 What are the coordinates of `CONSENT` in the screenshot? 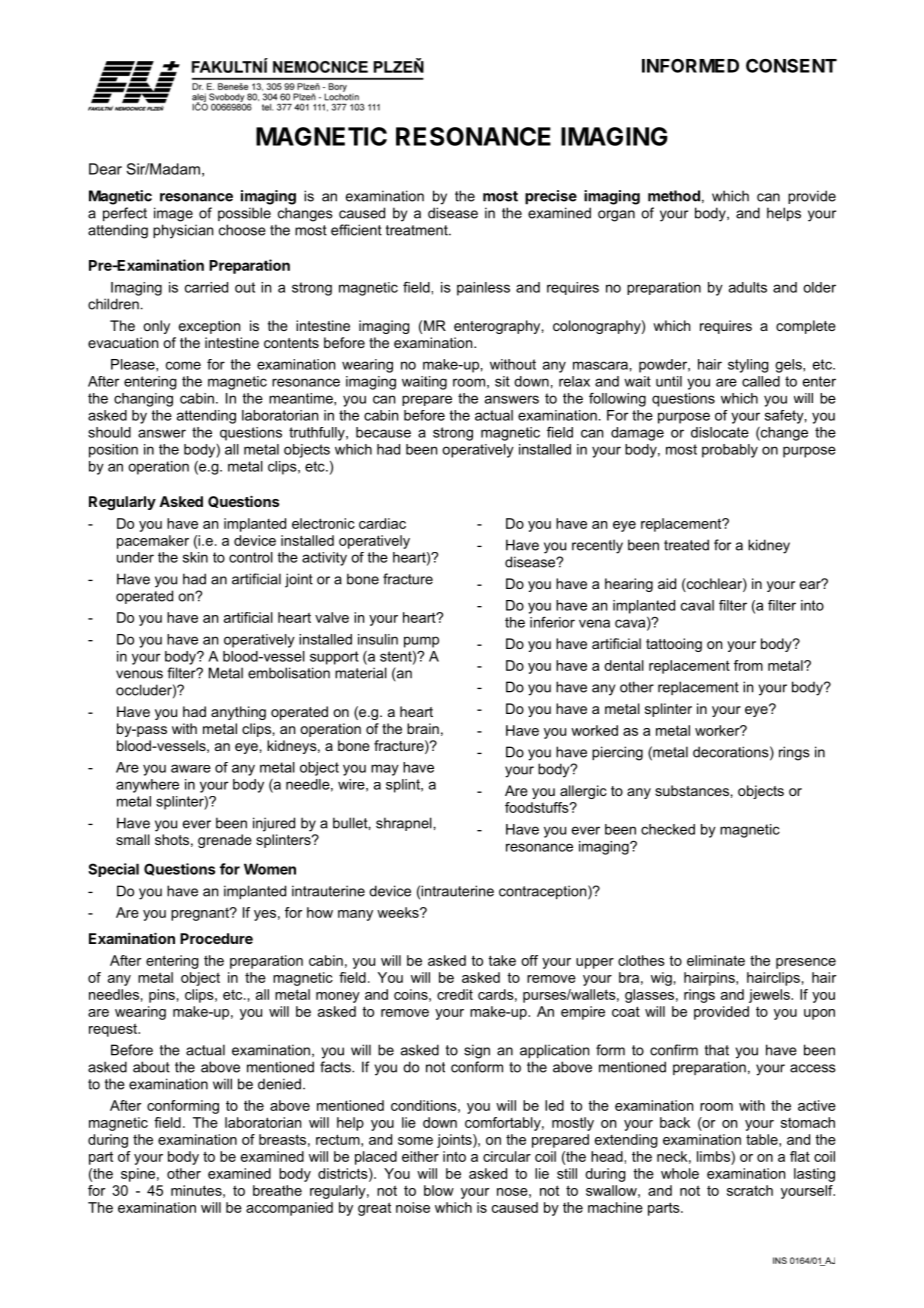 It's located at (791, 65).
